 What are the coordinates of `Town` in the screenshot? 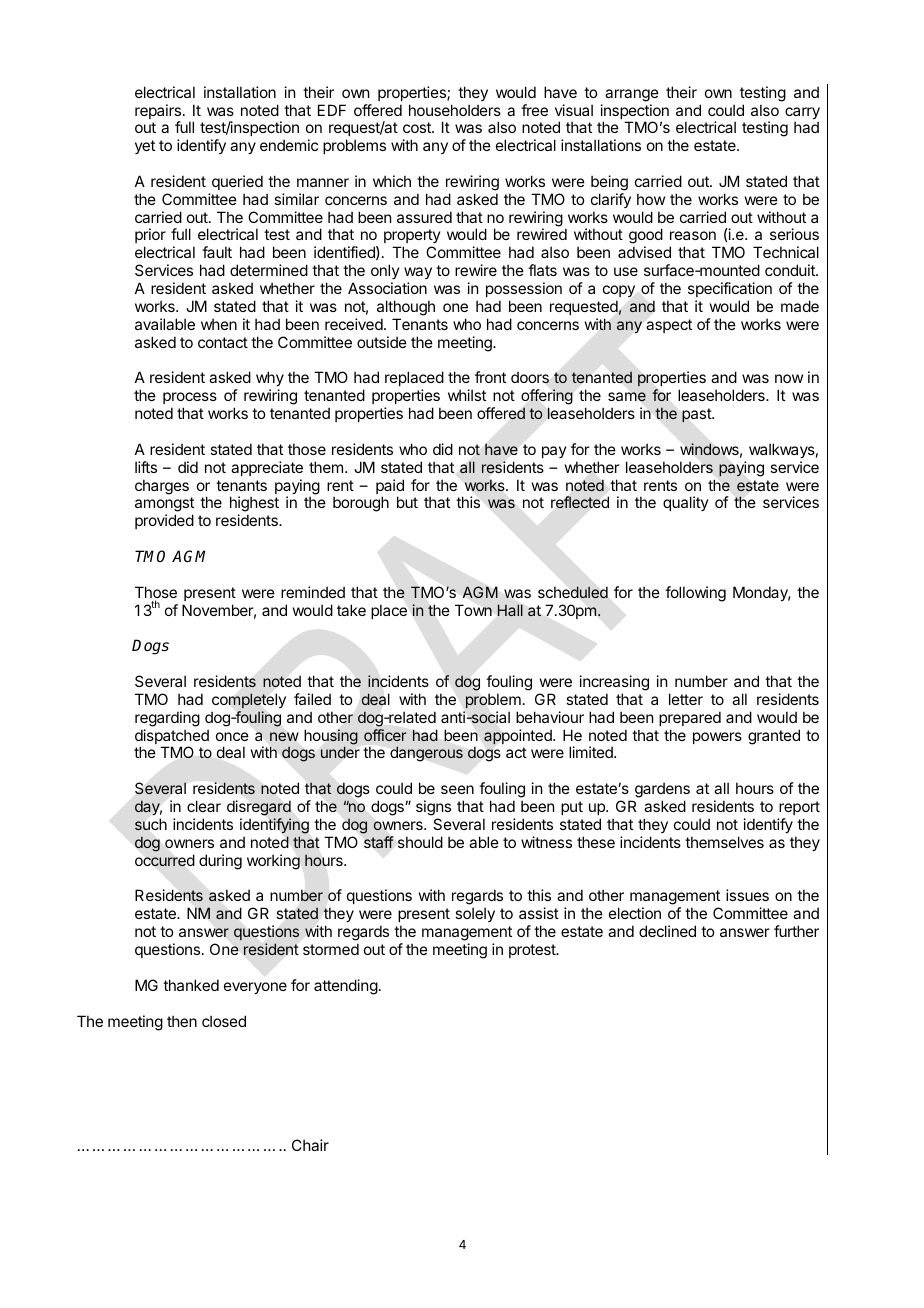 It's located at (473, 610).
